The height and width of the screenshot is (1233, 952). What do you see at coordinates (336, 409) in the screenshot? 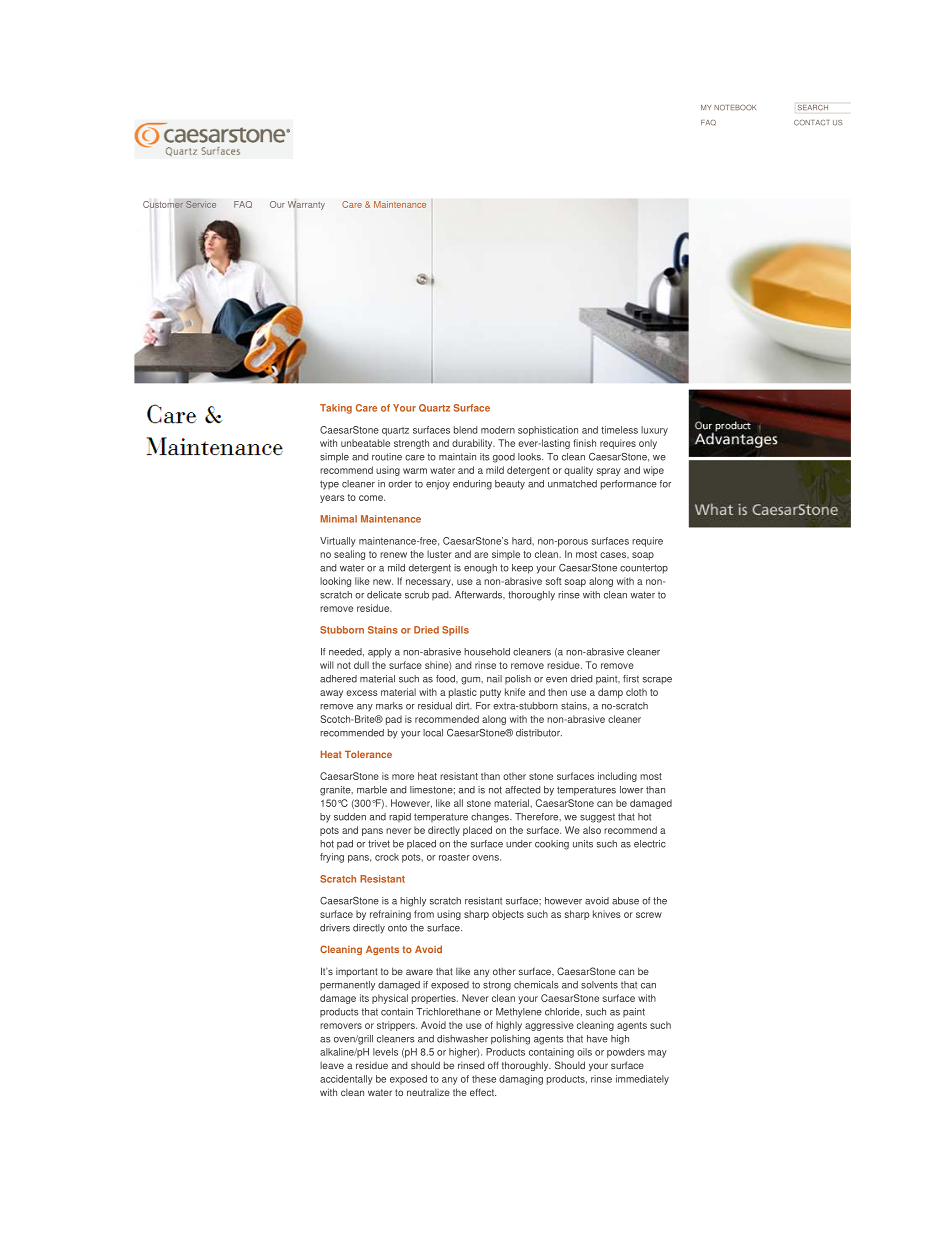
I see `Taking` at bounding box center [336, 409].
